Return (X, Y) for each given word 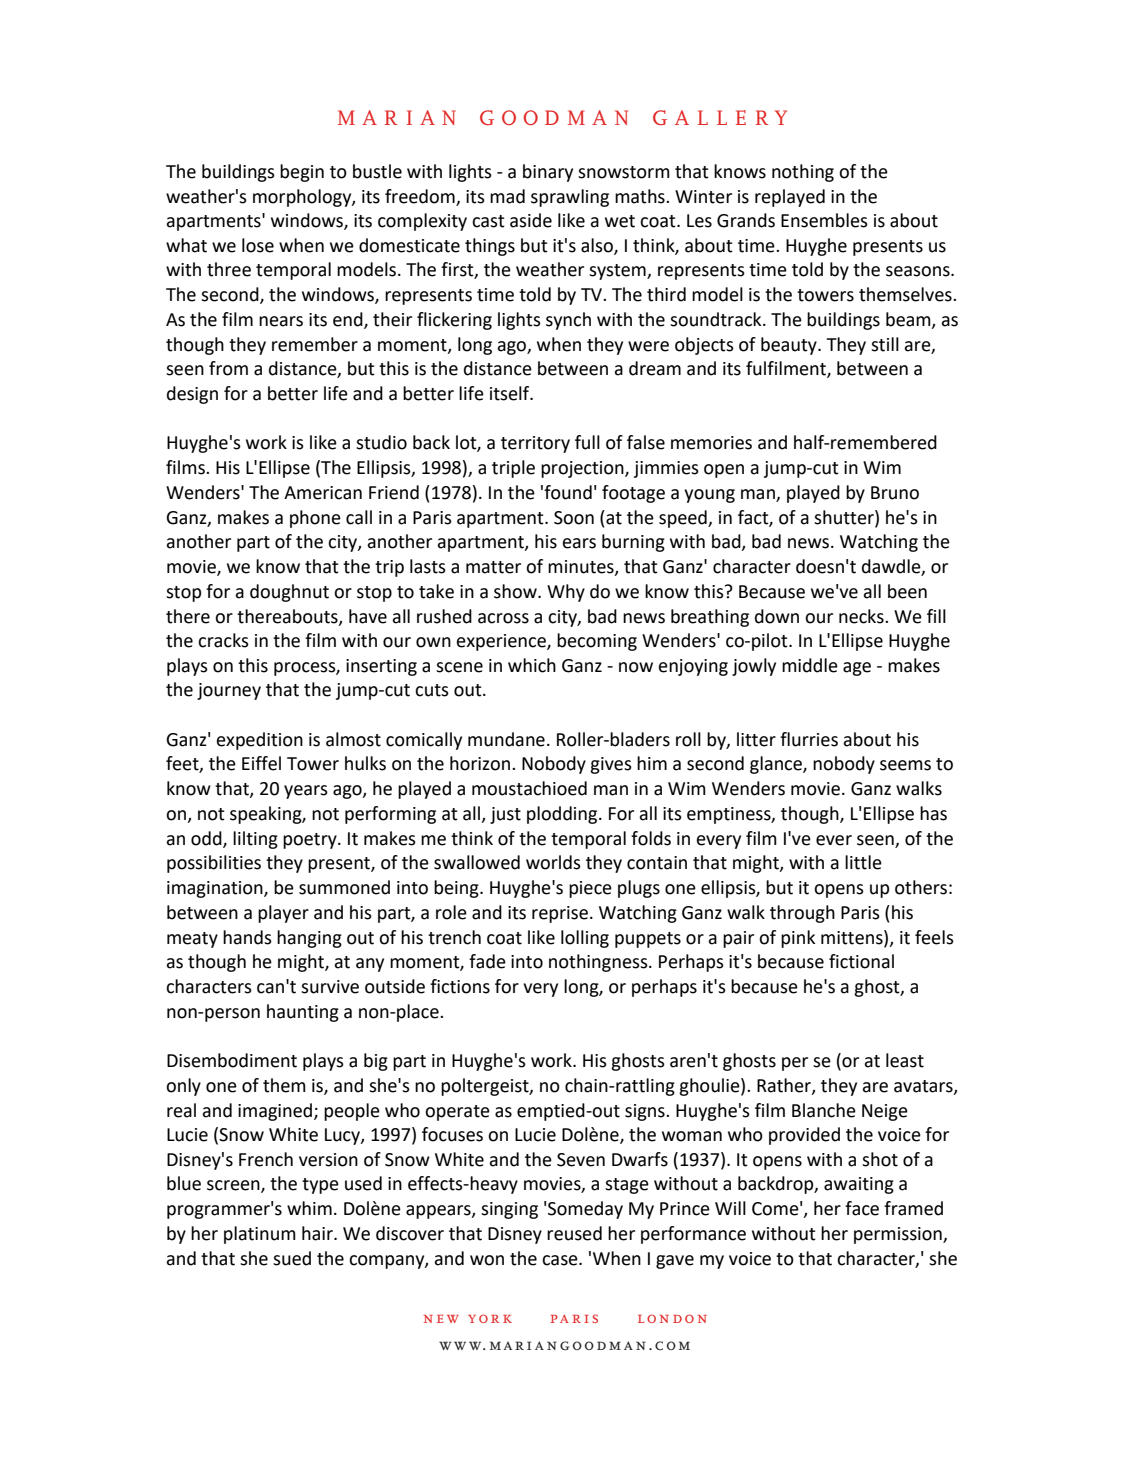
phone (315, 519)
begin (302, 173)
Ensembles (824, 220)
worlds (553, 862)
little (863, 862)
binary (548, 173)
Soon (574, 518)
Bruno (895, 493)
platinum (260, 1235)
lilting (255, 840)
